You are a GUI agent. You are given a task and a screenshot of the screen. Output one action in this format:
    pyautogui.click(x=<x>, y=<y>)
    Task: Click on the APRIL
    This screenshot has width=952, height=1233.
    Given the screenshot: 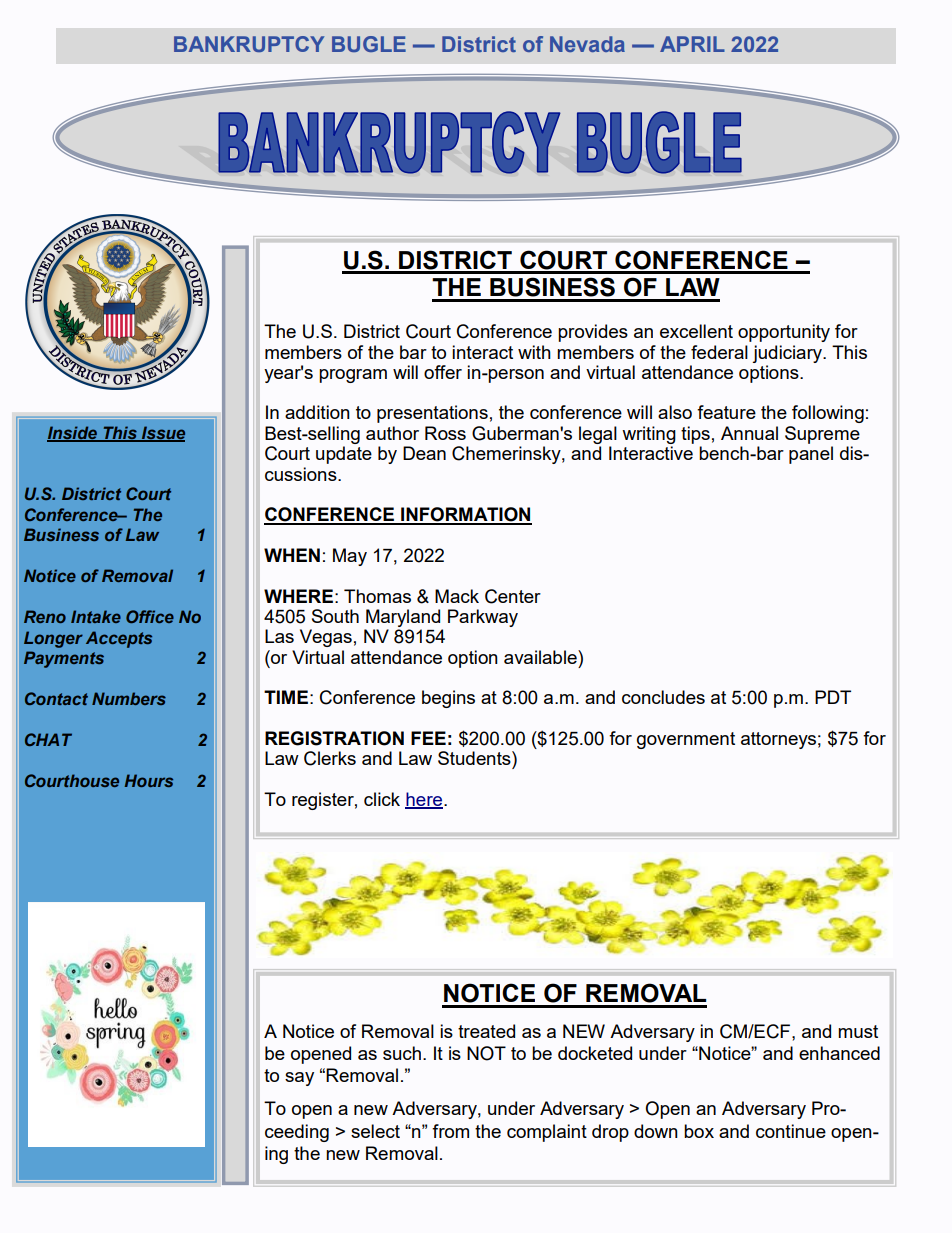 What is the action you would take?
    pyautogui.click(x=692, y=44)
